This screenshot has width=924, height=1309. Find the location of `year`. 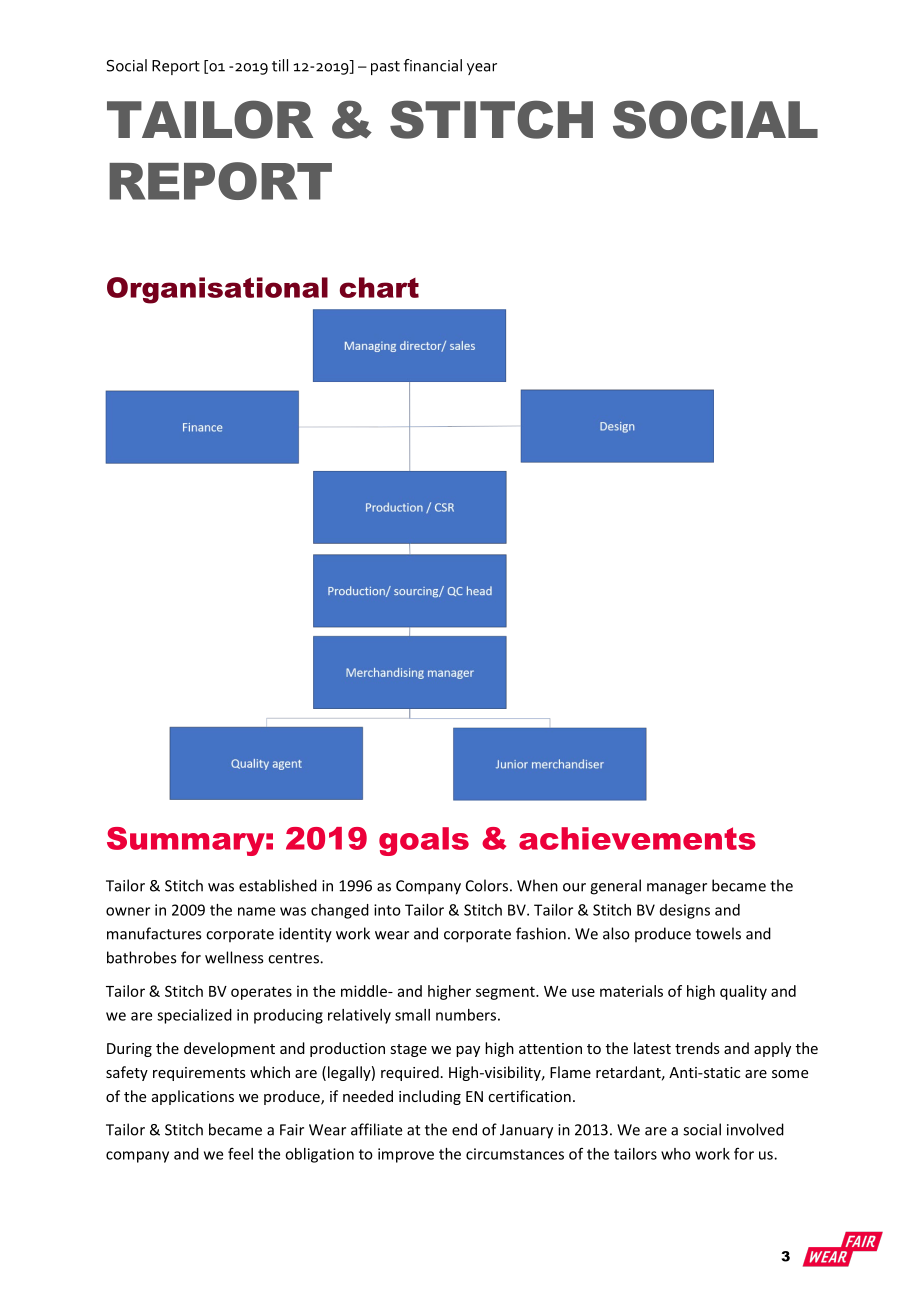

year is located at coordinates (482, 69).
